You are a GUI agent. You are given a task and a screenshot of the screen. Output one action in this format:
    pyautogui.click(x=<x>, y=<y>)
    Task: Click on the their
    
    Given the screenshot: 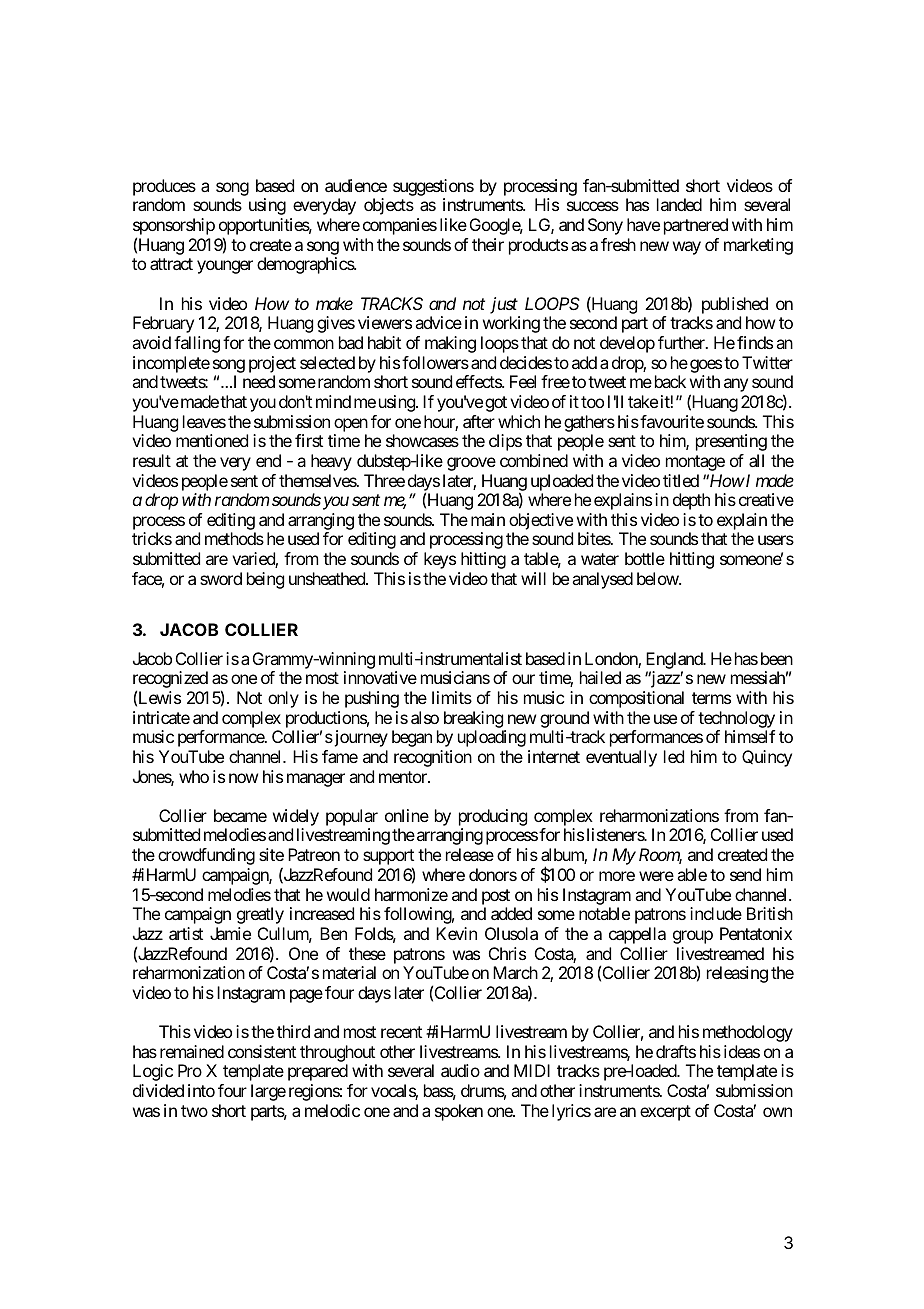 What is the action you would take?
    pyautogui.click(x=488, y=244)
